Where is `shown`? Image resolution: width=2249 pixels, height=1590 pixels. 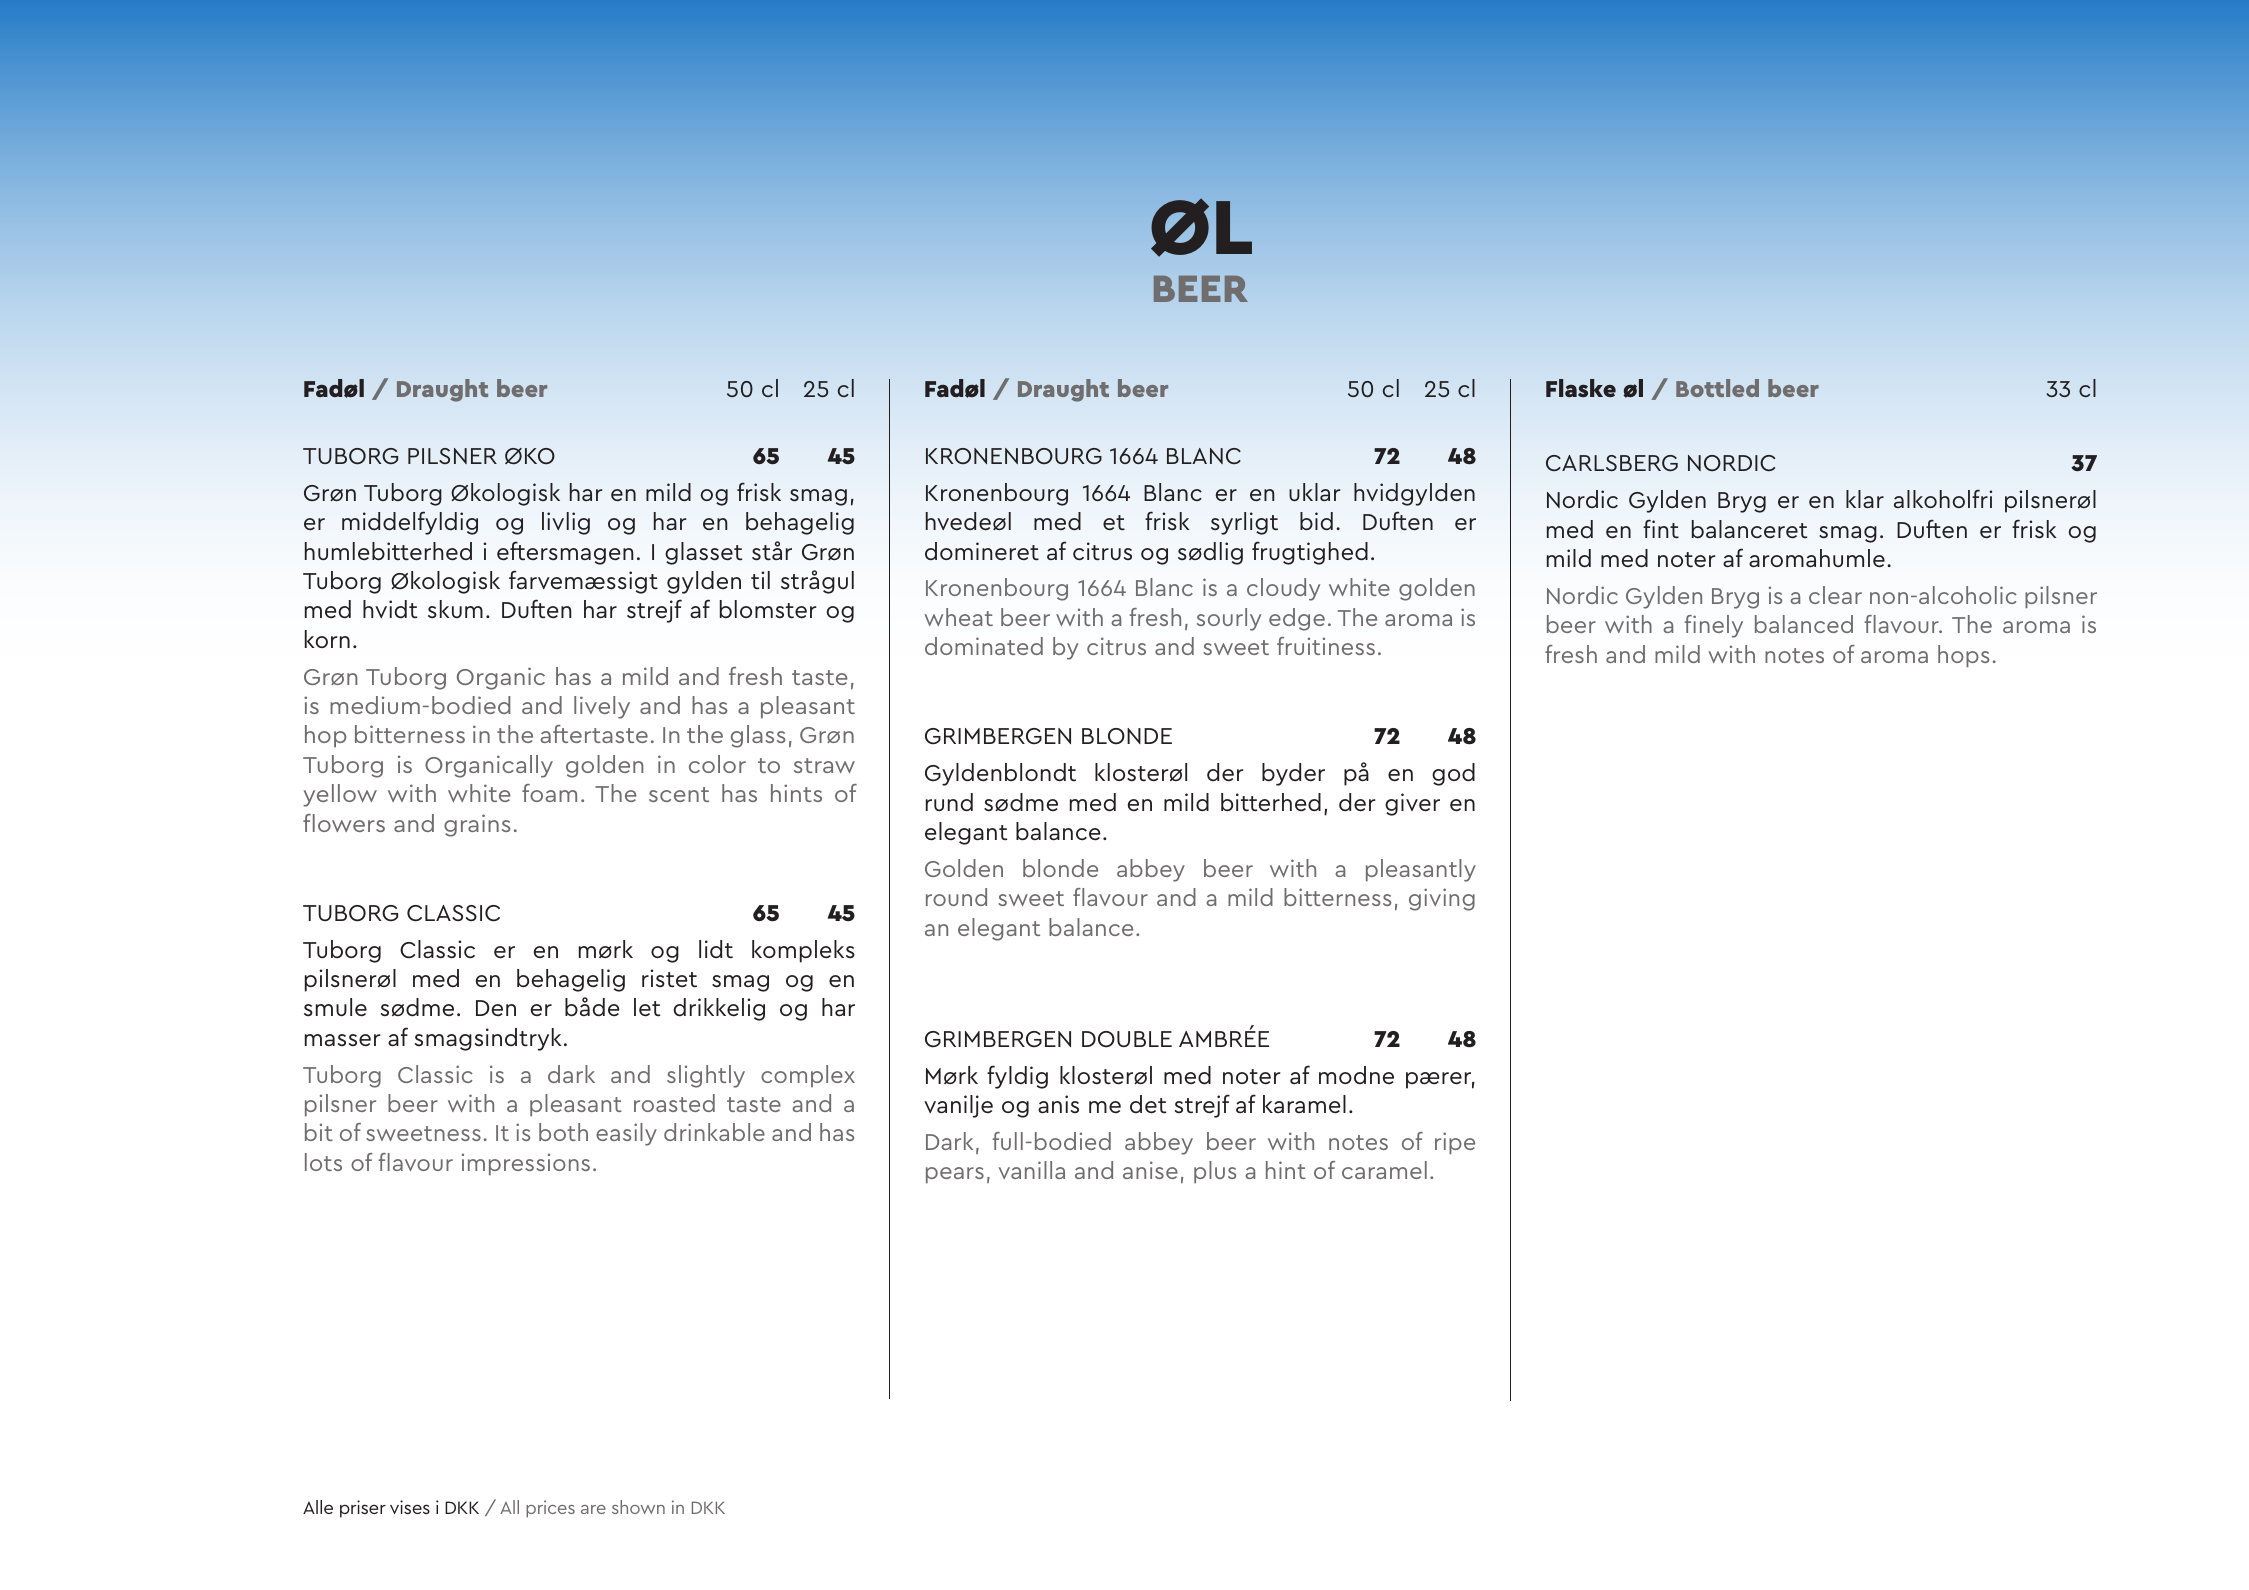 shown is located at coordinates (638, 1507).
